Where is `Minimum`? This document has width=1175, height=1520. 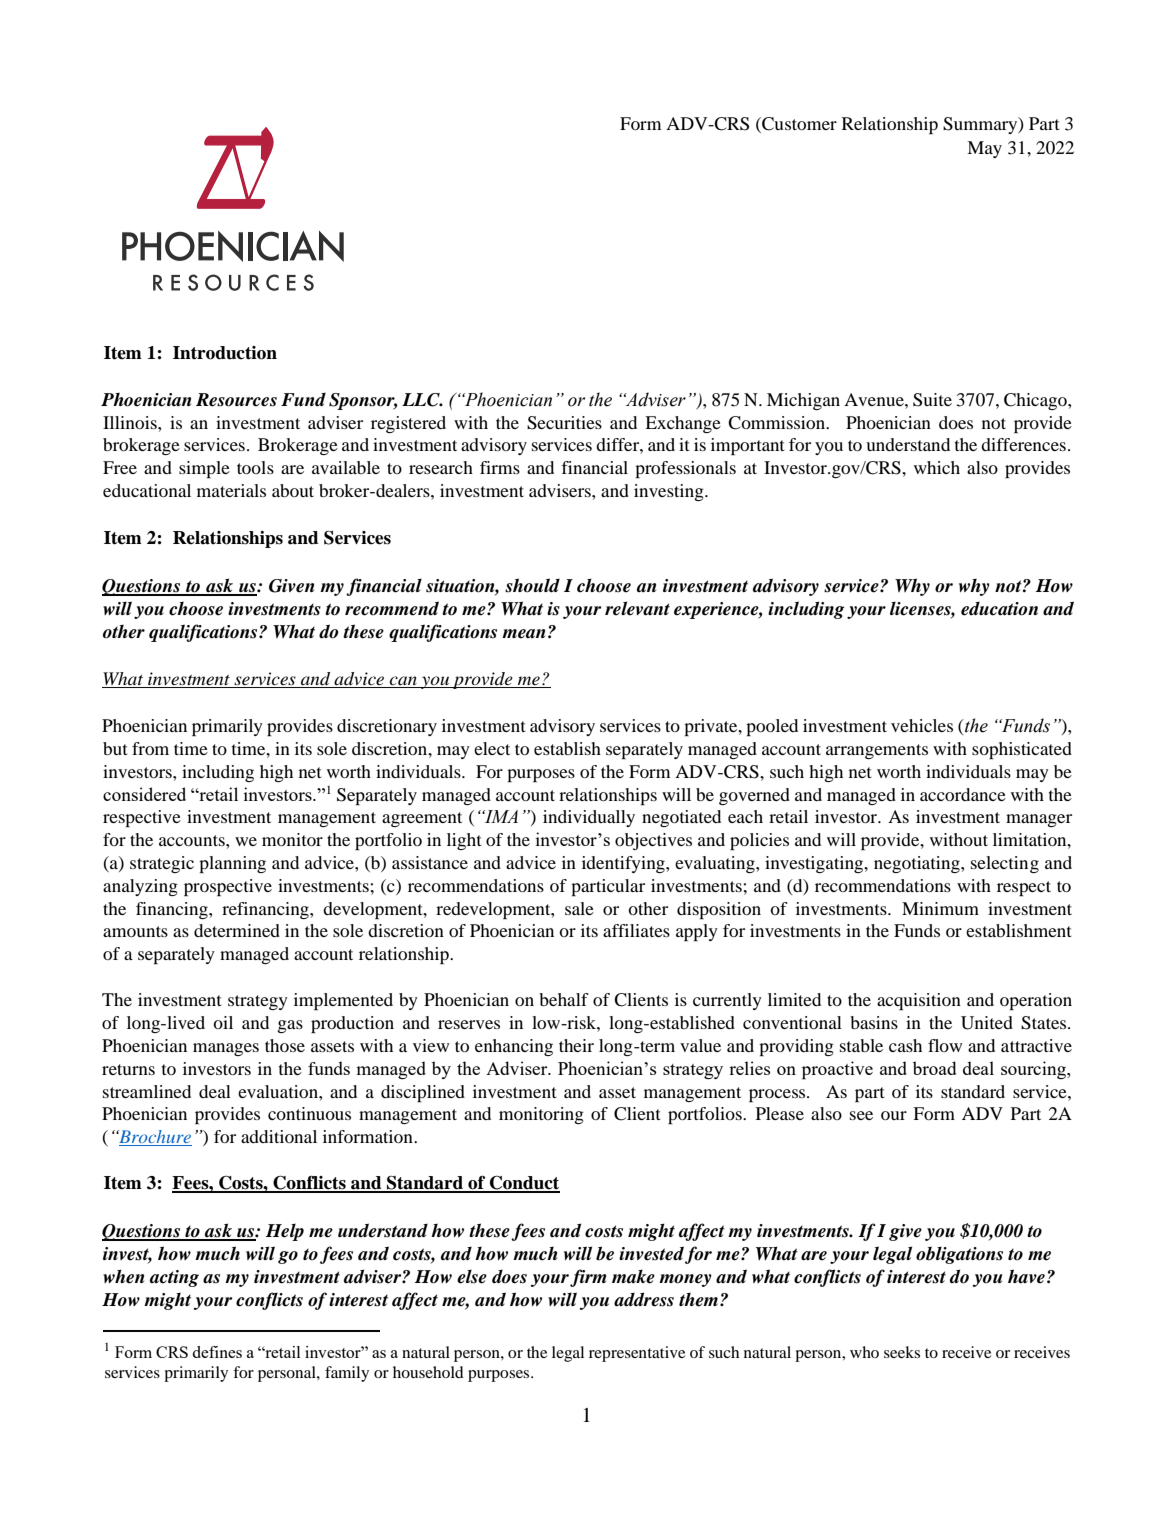
Minimum is located at coordinates (940, 908).
